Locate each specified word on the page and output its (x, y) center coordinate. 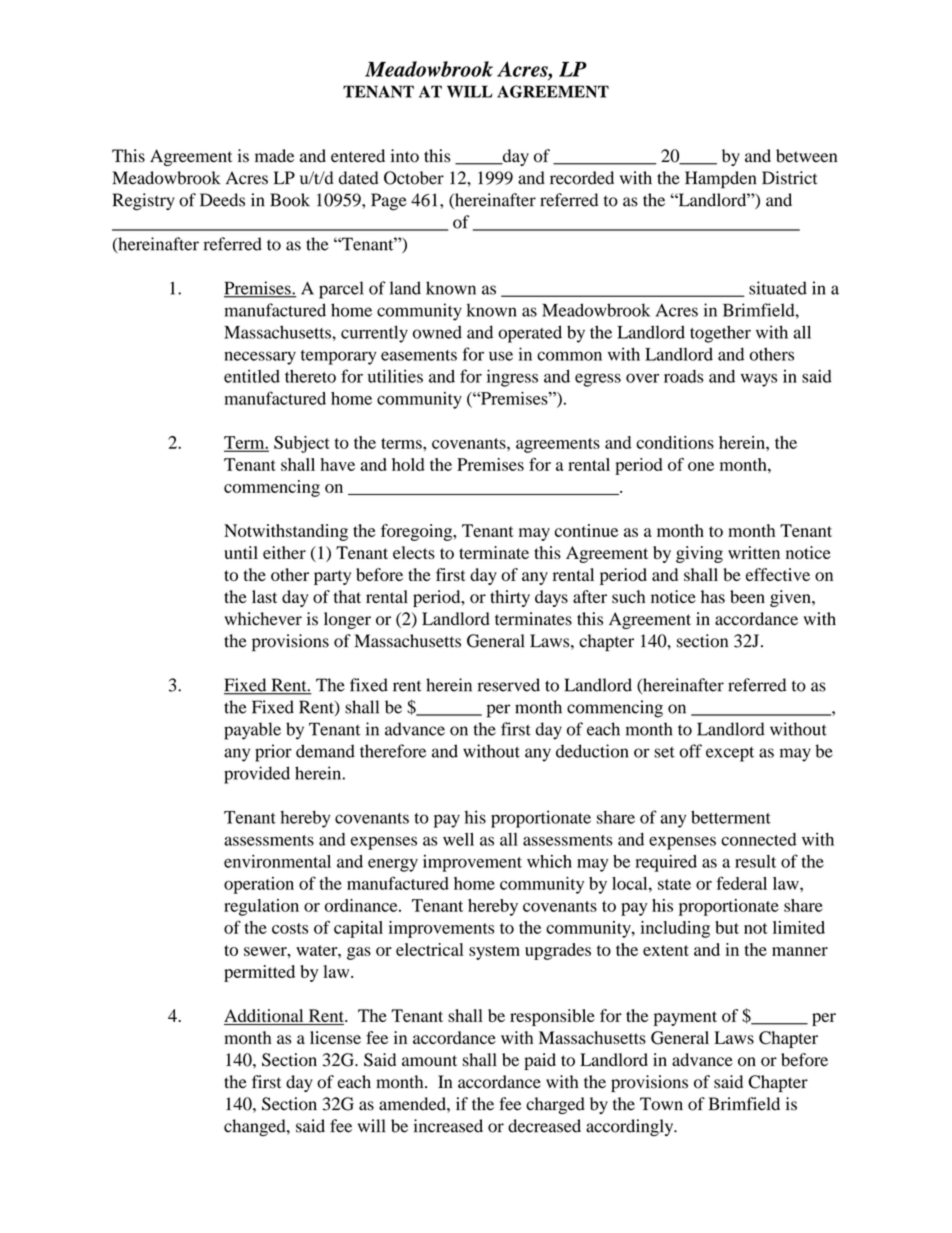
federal (741, 883)
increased (448, 1126)
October (414, 178)
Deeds (222, 200)
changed (256, 1127)
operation (259, 885)
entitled (252, 376)
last (264, 597)
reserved (509, 685)
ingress (512, 378)
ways (759, 380)
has (713, 596)
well (458, 839)
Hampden (720, 180)
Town (661, 1104)
